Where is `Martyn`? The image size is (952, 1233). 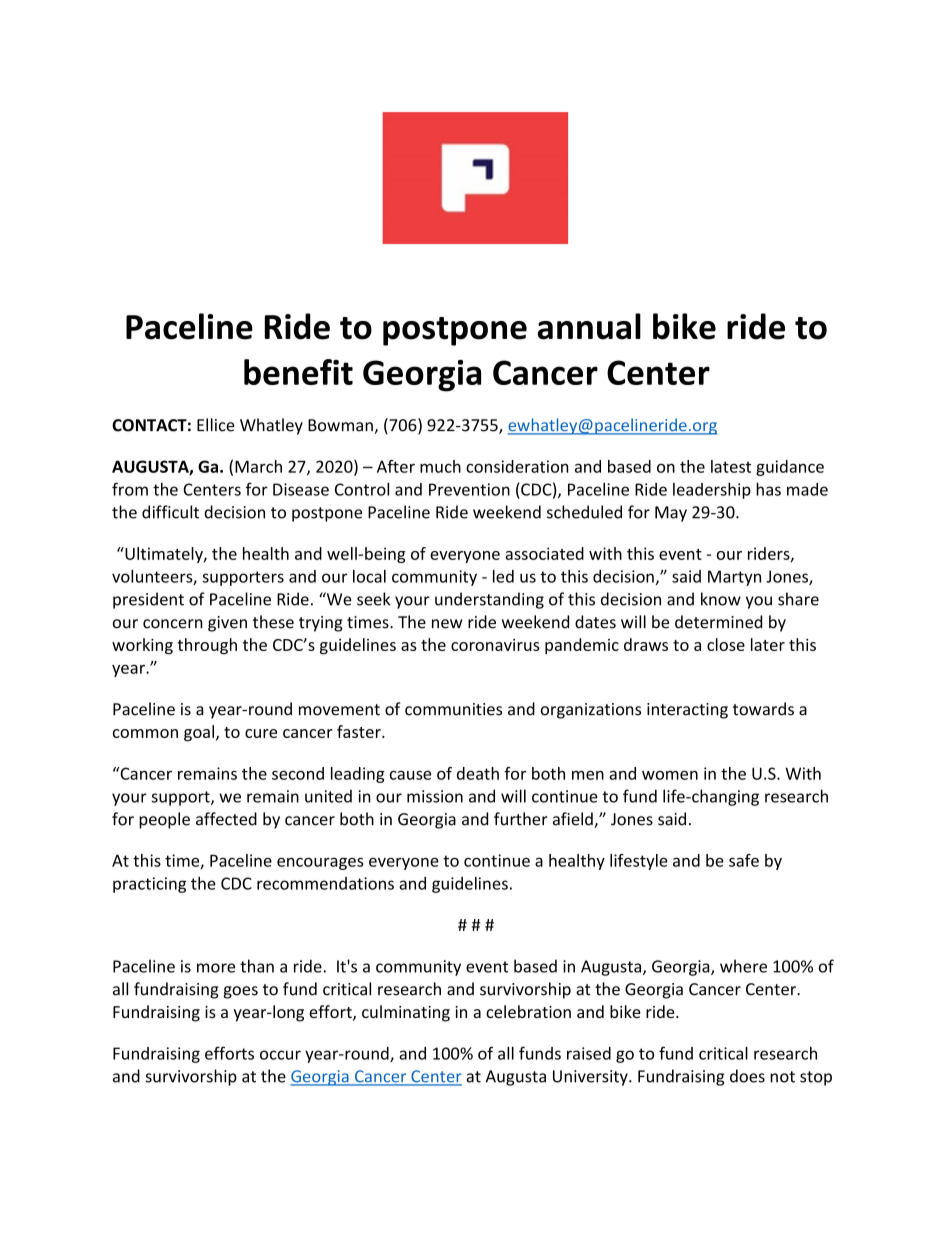
Martyn is located at coordinates (734, 578).
